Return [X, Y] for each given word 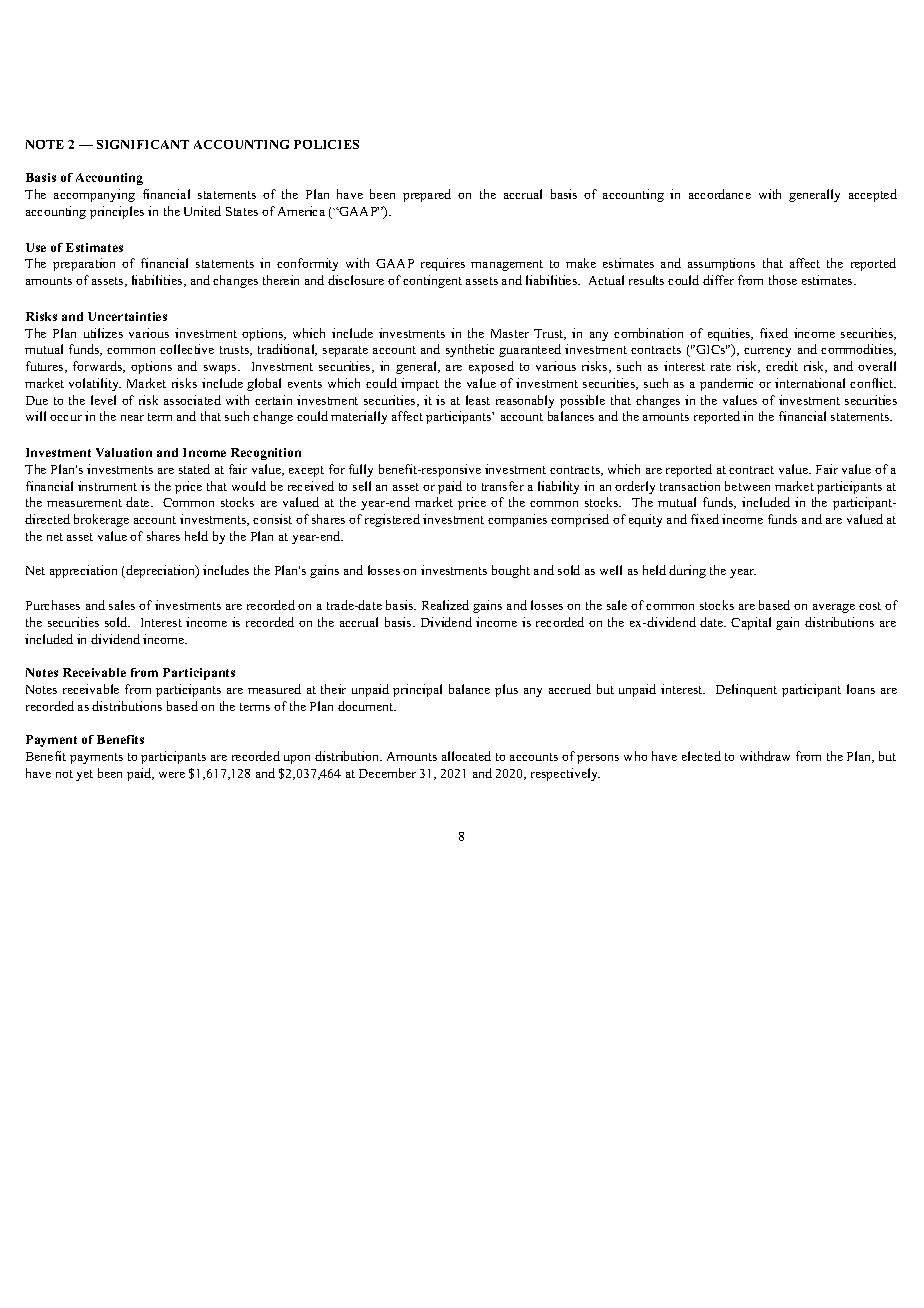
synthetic [470, 350]
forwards [99, 367]
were [172, 775]
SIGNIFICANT [143, 144]
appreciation [83, 571]
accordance [720, 194]
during [687, 571]
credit [782, 366]
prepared [427, 195]
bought [511, 571]
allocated [466, 756]
